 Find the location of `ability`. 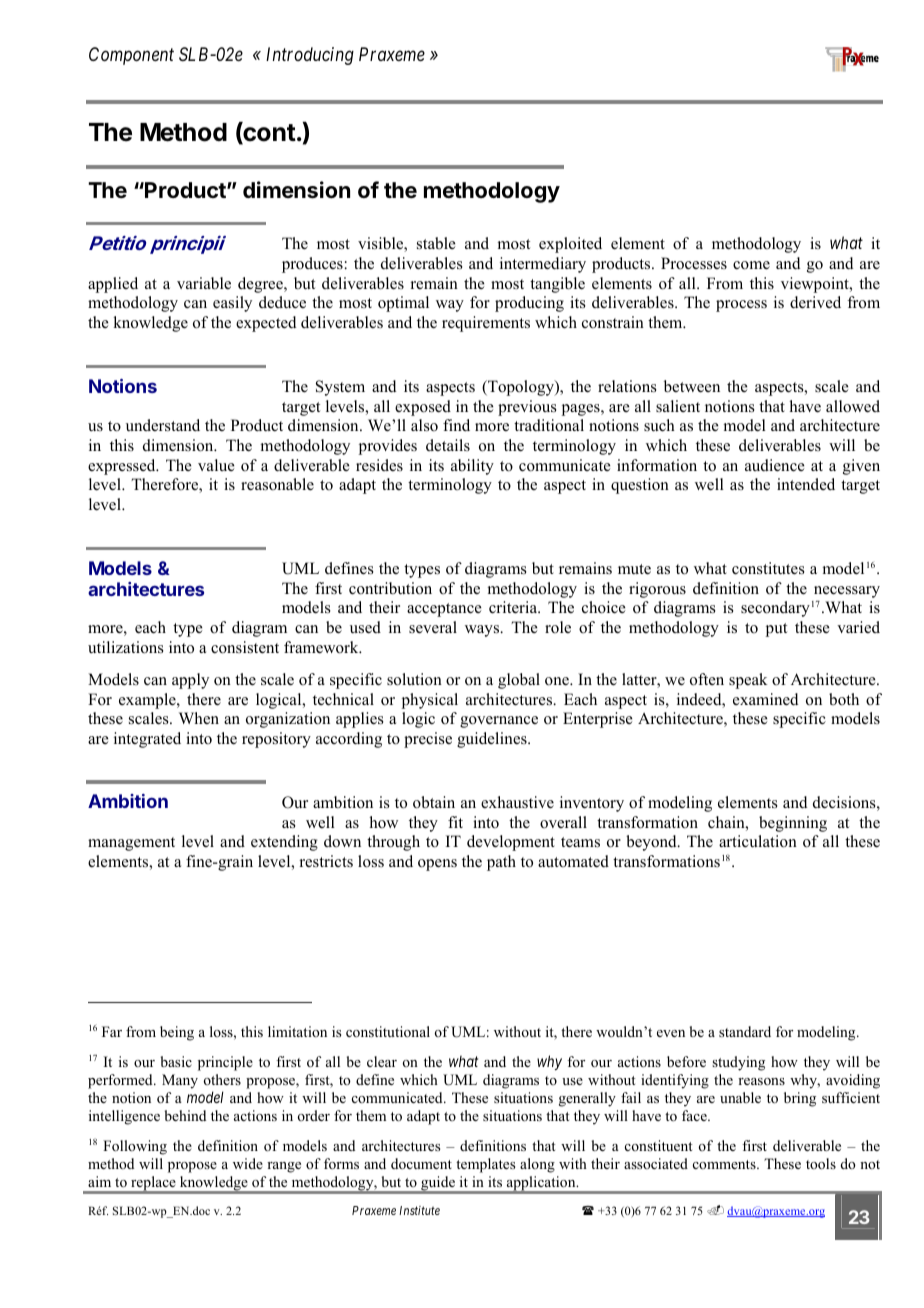

ability is located at coordinates (472, 467).
